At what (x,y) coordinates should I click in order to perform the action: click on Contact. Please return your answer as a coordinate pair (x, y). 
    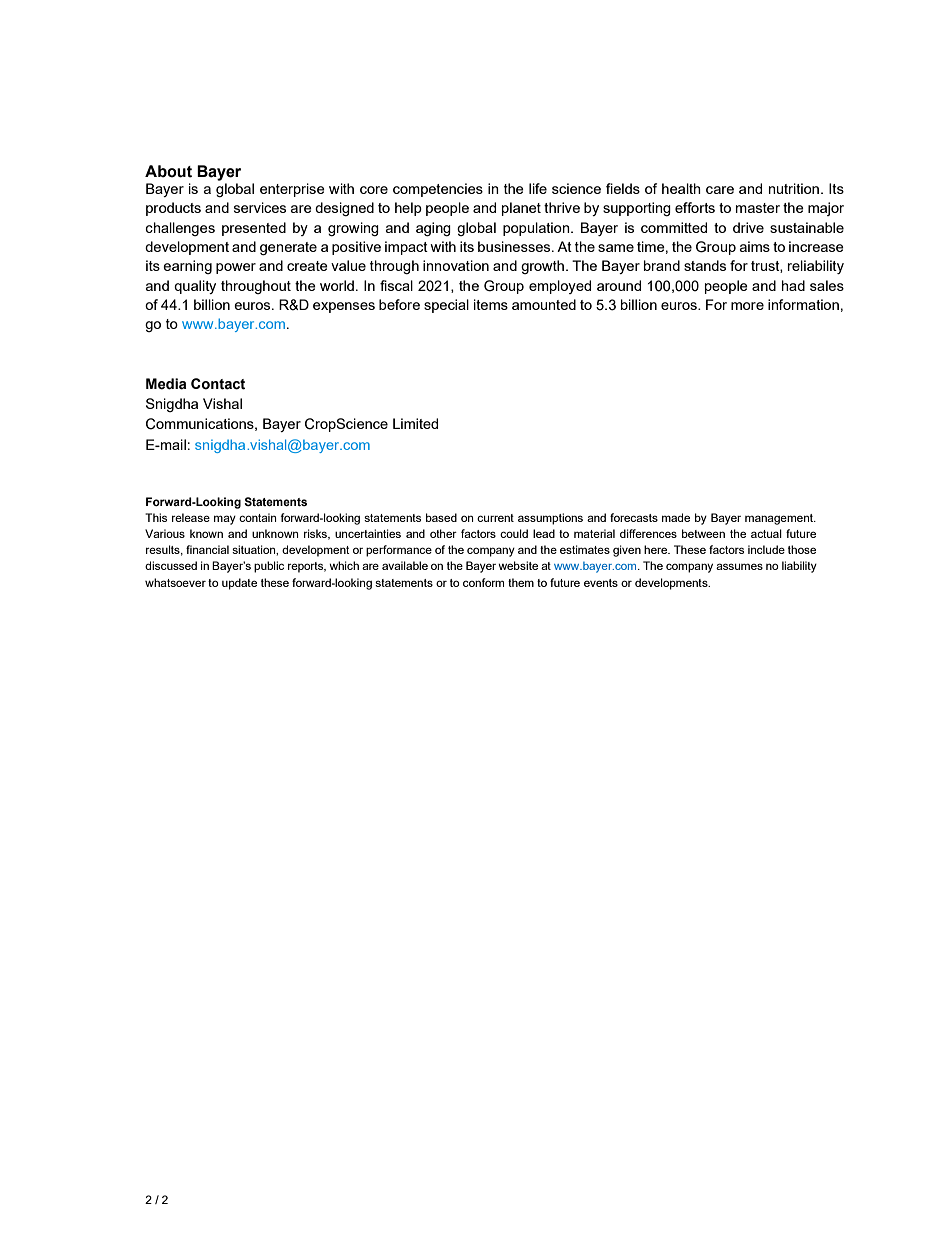
    Looking at the image, I should click on (218, 384).
